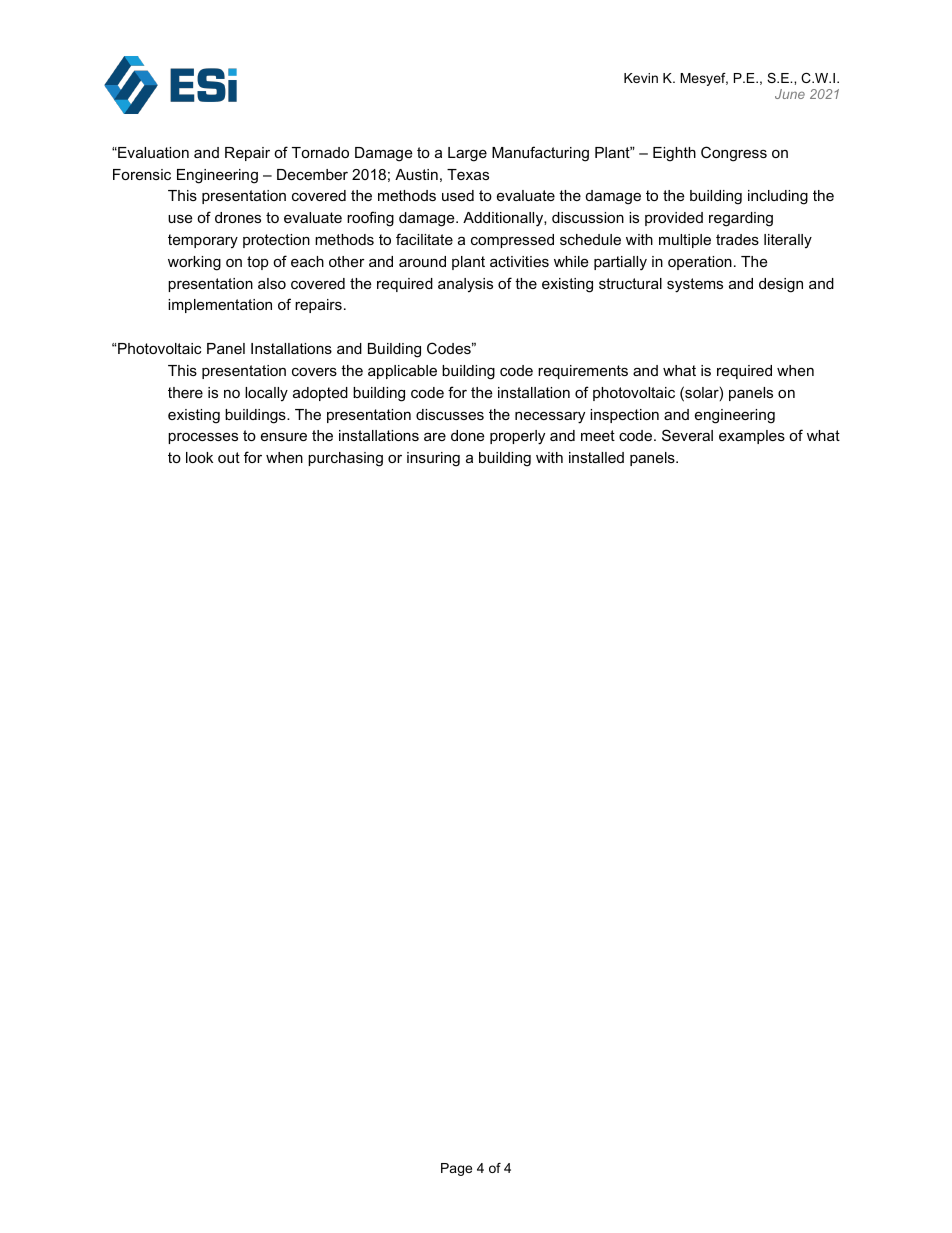 The width and height of the screenshot is (952, 1233). I want to click on purchasing, so click(345, 459).
